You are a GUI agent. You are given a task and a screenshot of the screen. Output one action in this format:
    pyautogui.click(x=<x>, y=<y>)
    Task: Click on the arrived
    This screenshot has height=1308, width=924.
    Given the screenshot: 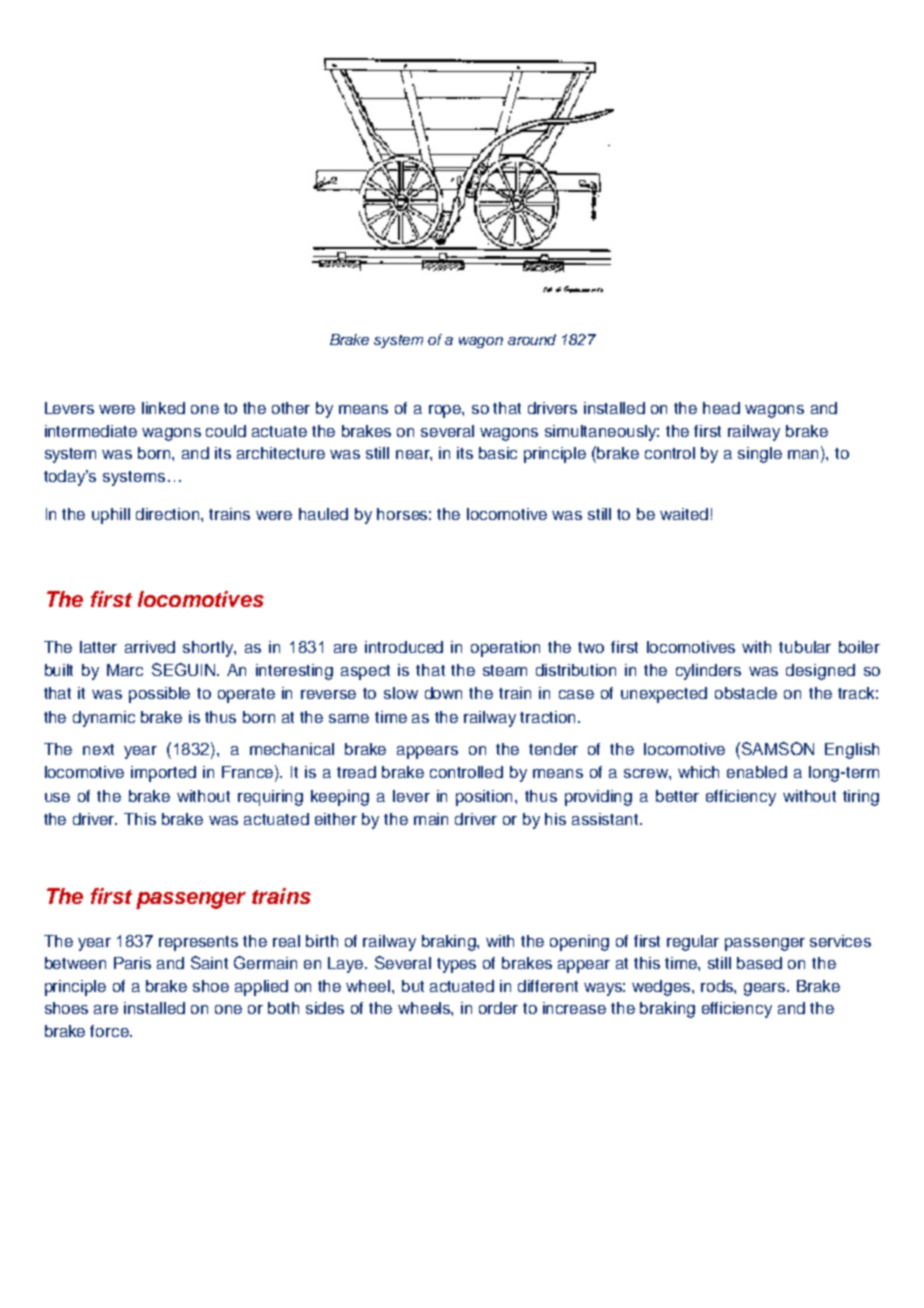 What is the action you would take?
    pyautogui.click(x=150, y=647)
